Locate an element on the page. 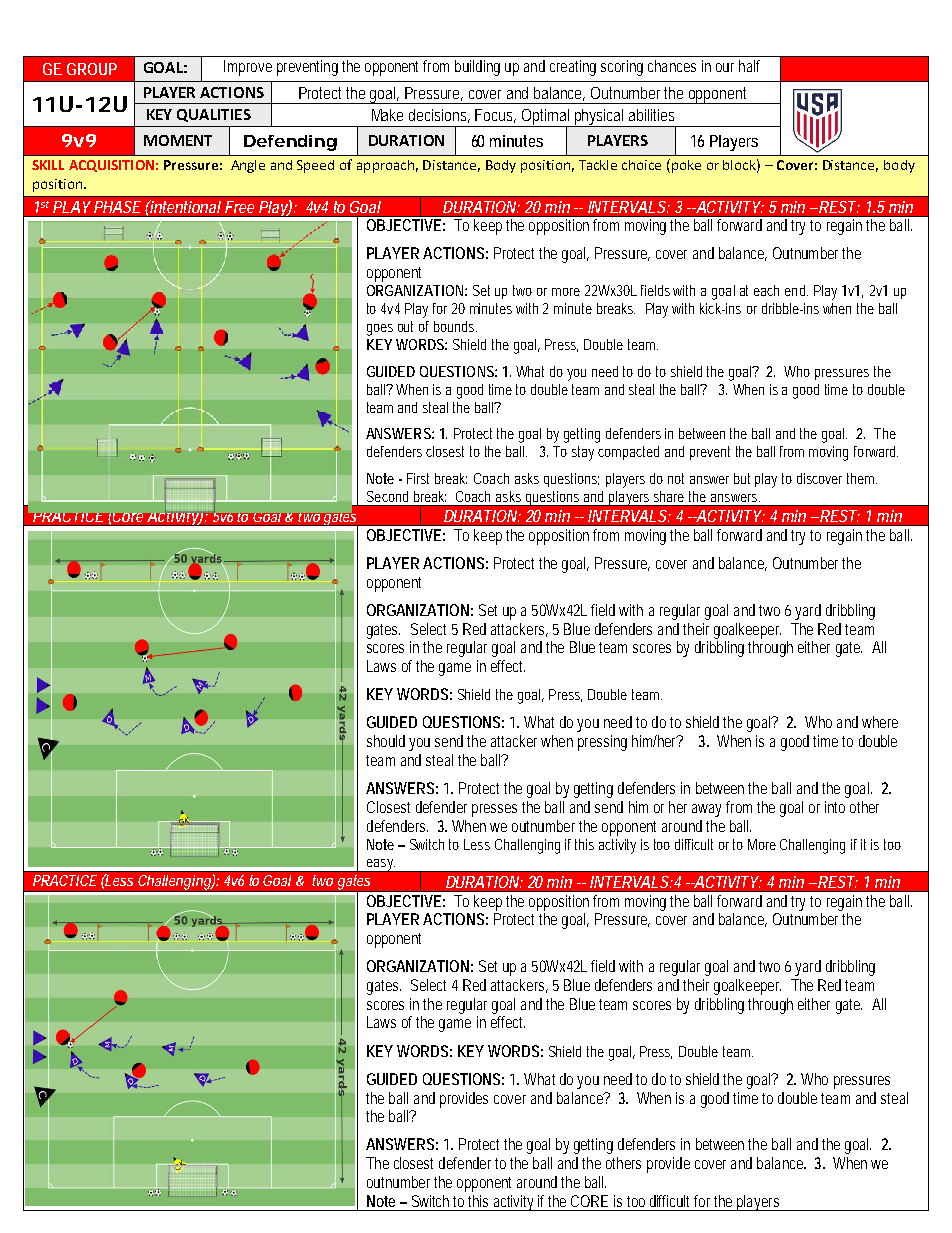  building is located at coordinates (477, 68).
